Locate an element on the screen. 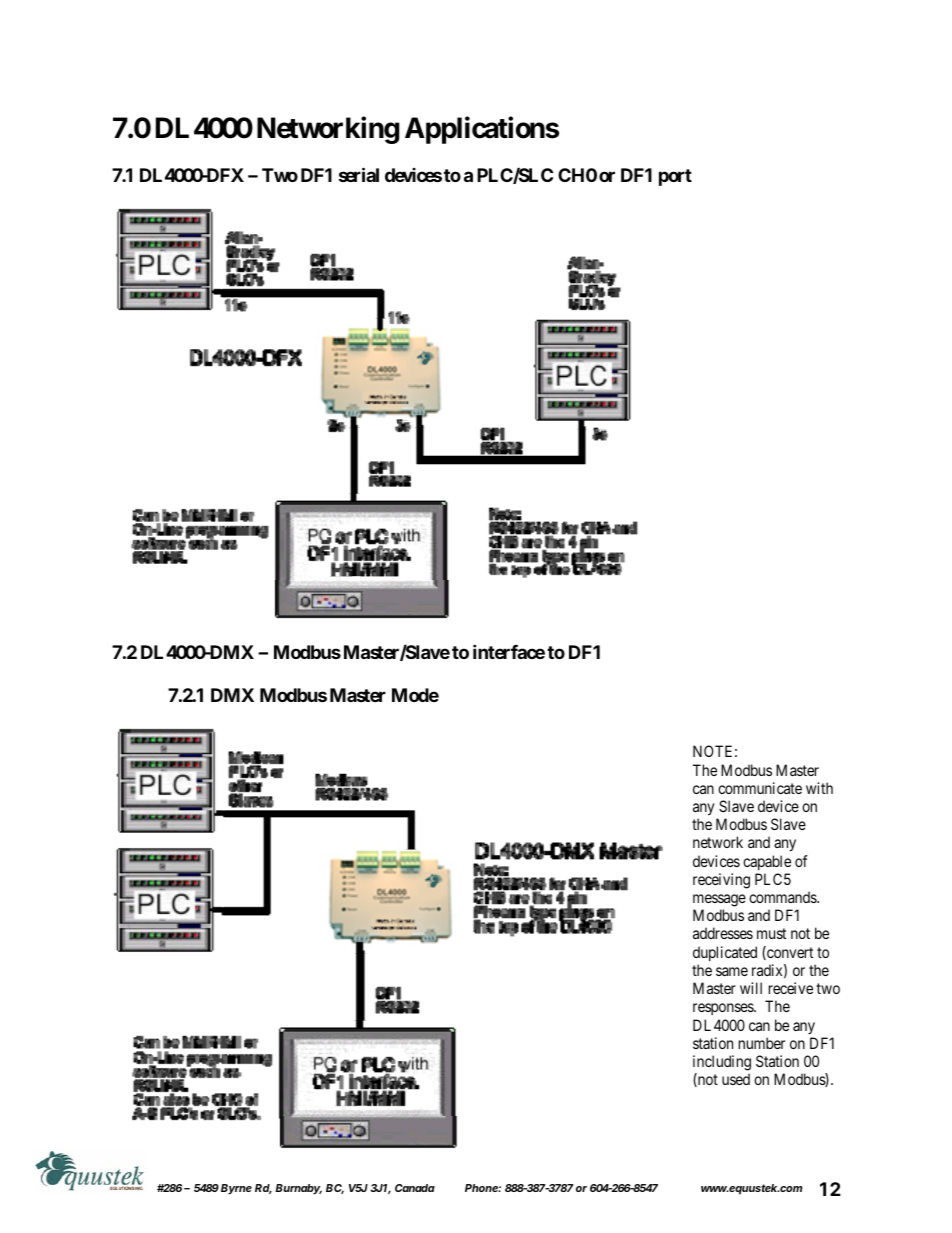 The image size is (952, 1233). communicate is located at coordinates (760, 788).
